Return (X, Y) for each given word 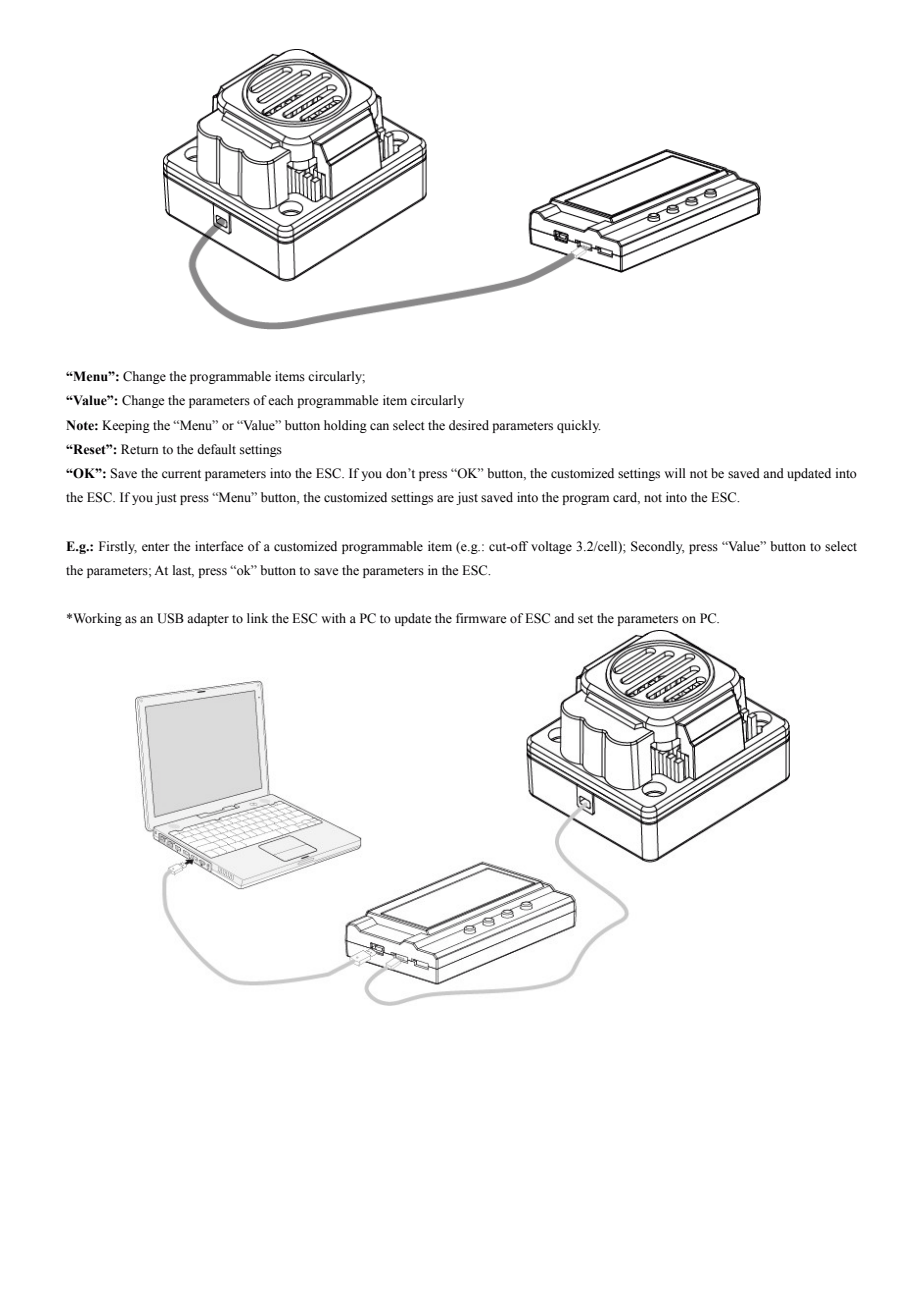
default (216, 449)
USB (170, 618)
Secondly (657, 547)
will (675, 473)
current (181, 474)
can (379, 426)
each (281, 400)
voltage (551, 547)
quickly (578, 426)
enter (155, 547)
